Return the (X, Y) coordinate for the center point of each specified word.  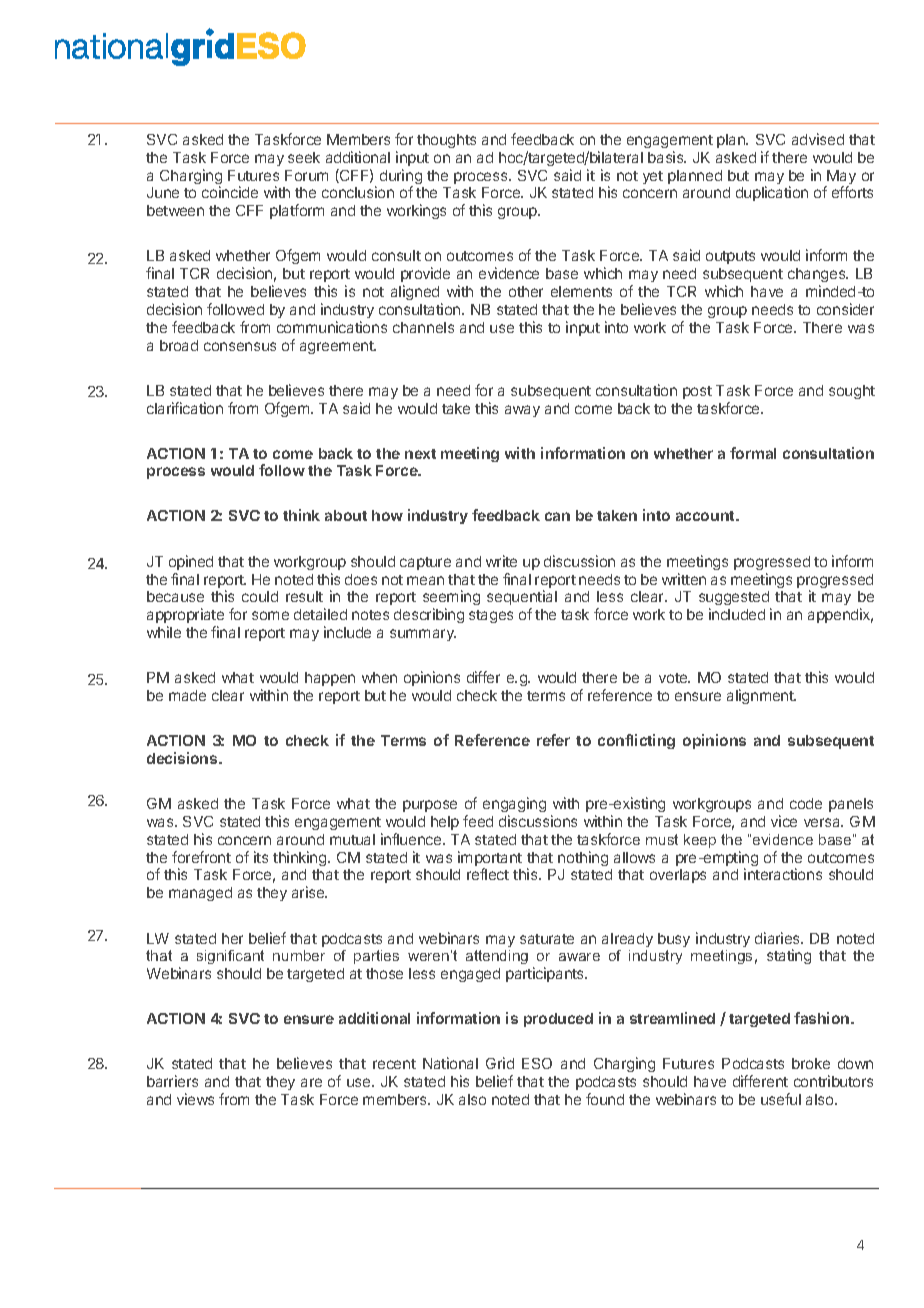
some (270, 615)
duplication (772, 193)
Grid (500, 1063)
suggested (735, 600)
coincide (230, 192)
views (195, 1099)
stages (491, 616)
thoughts (446, 141)
